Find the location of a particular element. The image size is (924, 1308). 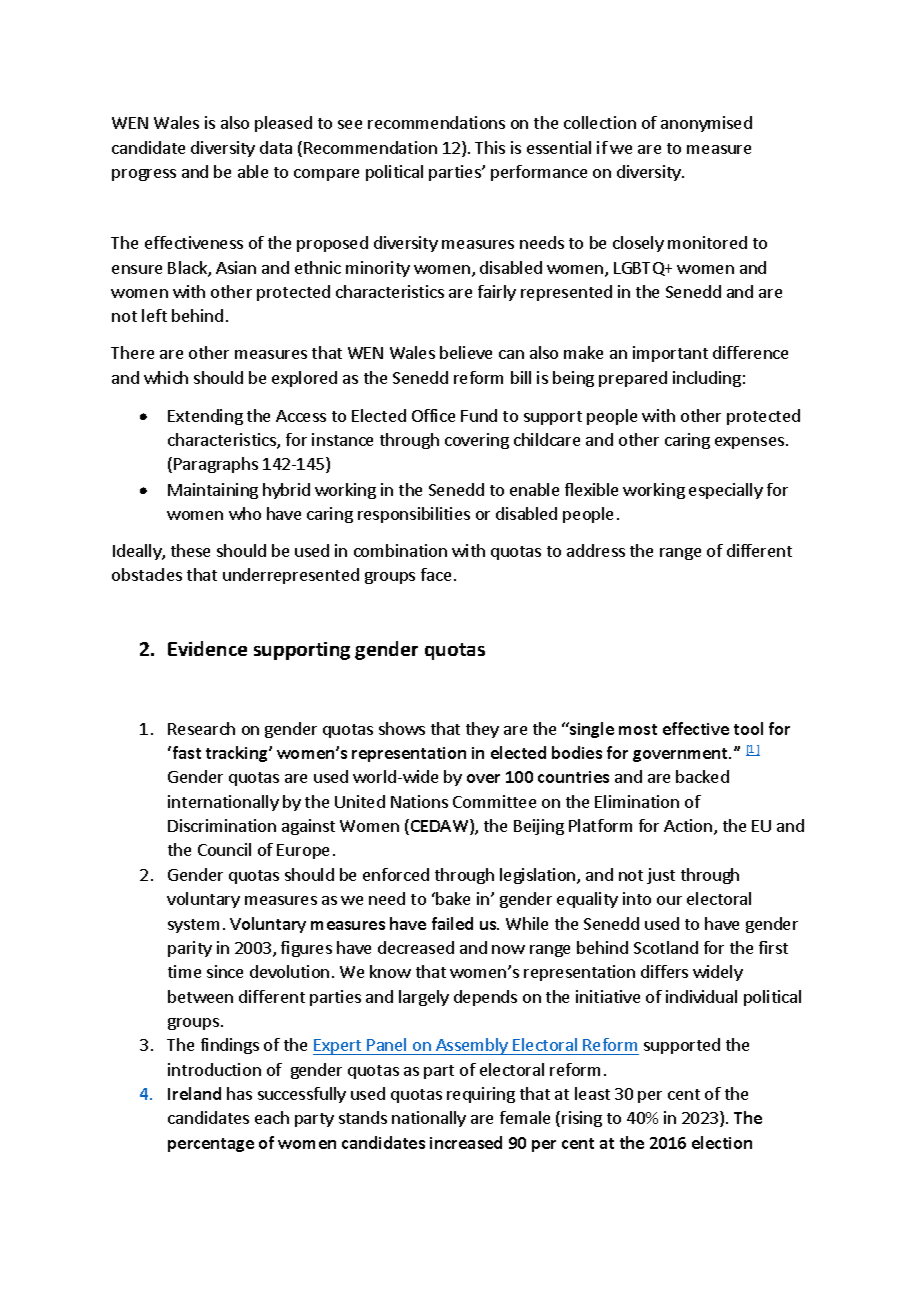

responsibilities is located at coordinates (414, 515).
